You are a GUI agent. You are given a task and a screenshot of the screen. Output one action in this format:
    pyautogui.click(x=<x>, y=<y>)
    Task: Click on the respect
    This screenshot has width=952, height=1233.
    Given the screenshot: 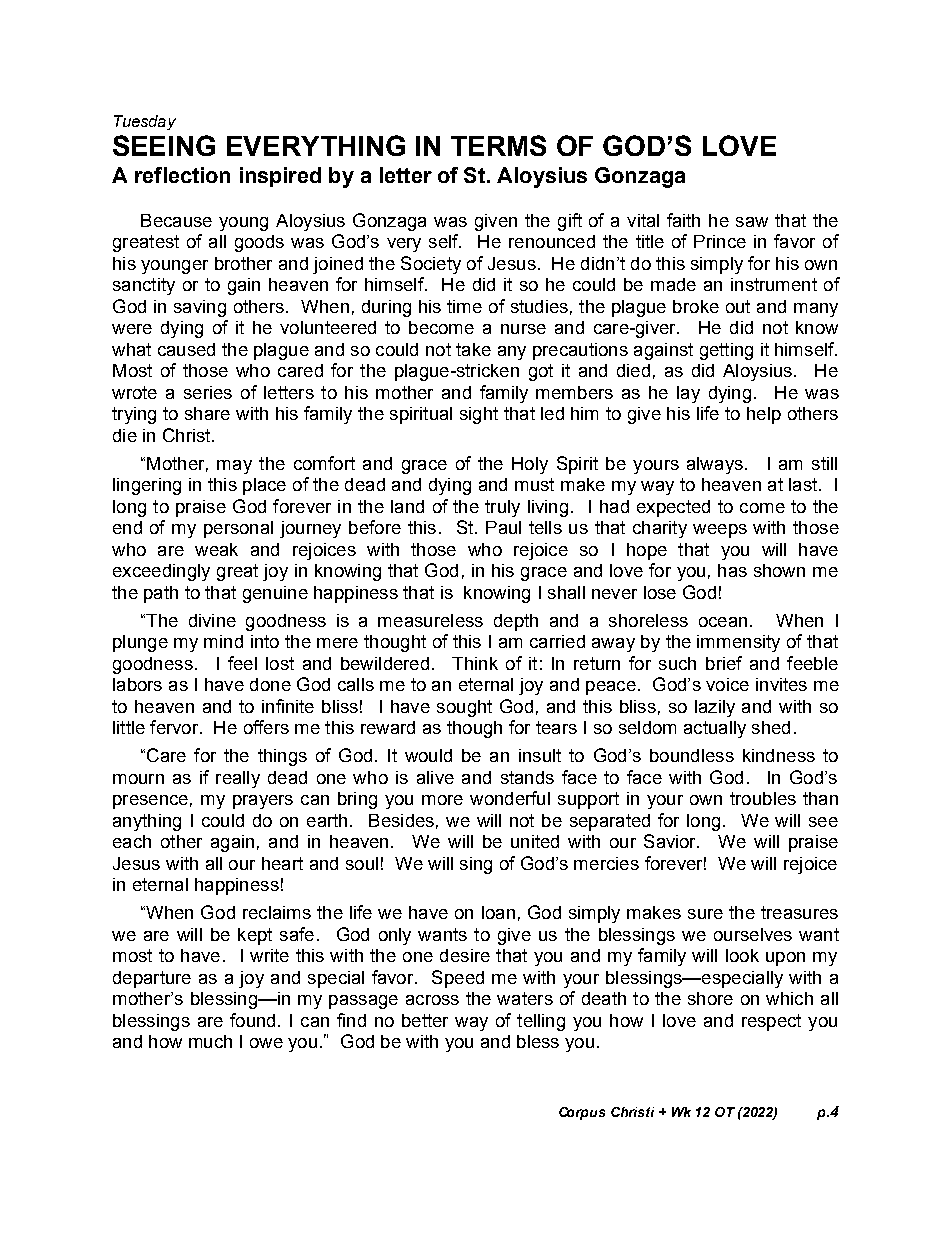 What is the action you would take?
    pyautogui.click(x=771, y=1022)
